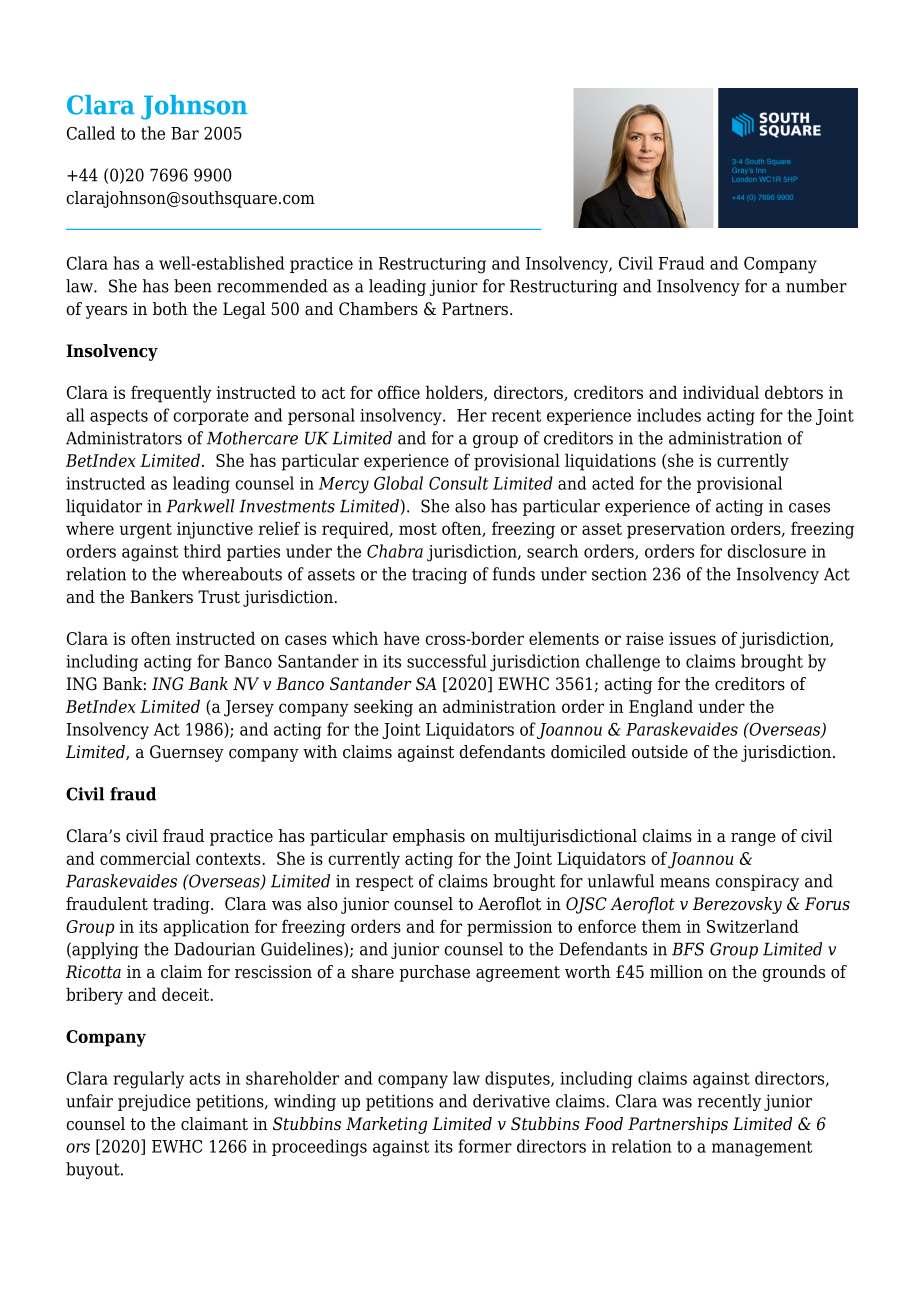 This screenshot has width=924, height=1308. What do you see at coordinates (219, 597) in the screenshot?
I see `Trust` at bounding box center [219, 597].
